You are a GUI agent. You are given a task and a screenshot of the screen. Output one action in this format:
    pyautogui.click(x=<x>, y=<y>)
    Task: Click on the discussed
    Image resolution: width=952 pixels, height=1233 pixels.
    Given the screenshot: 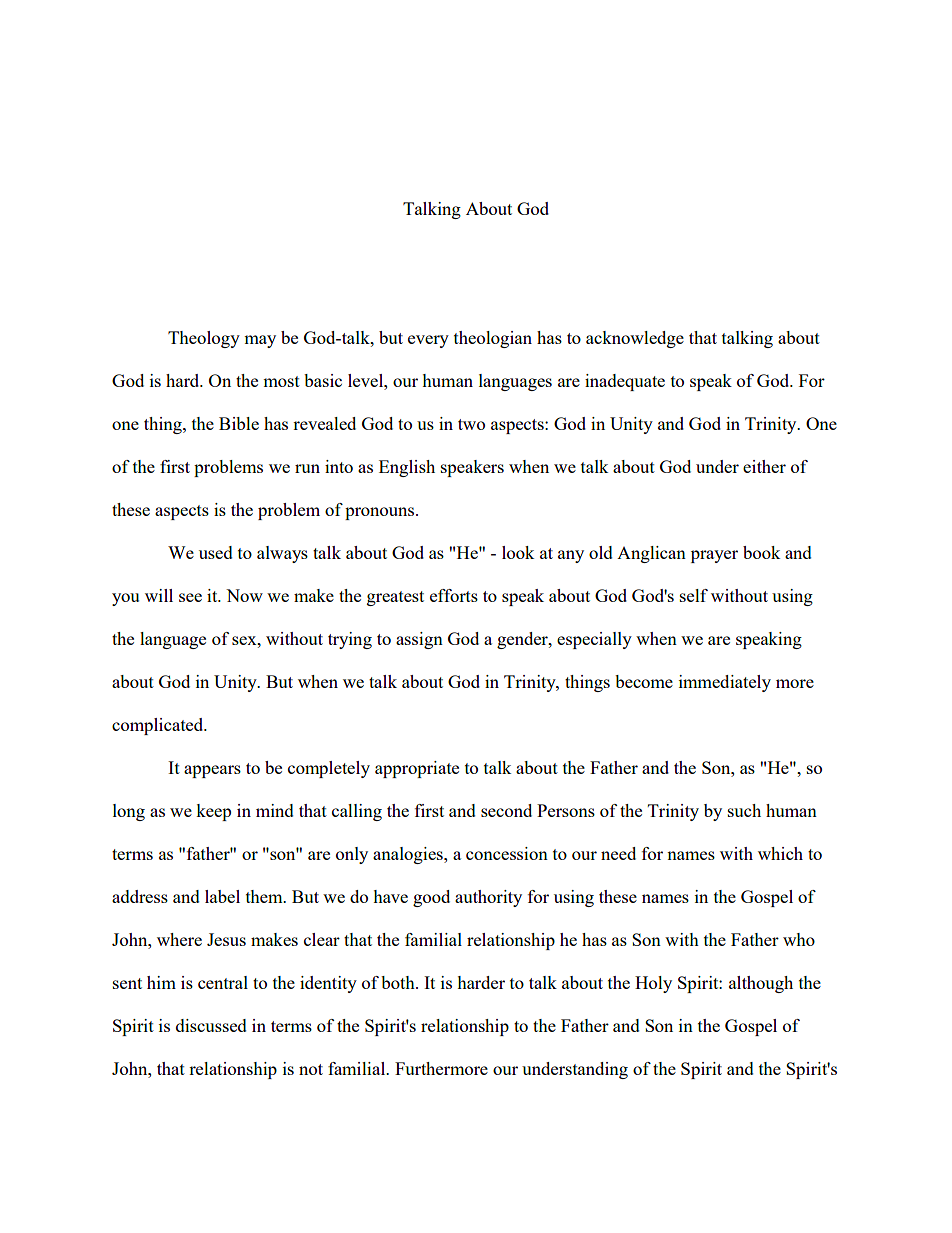 What is the action you would take?
    pyautogui.click(x=211, y=1025)
